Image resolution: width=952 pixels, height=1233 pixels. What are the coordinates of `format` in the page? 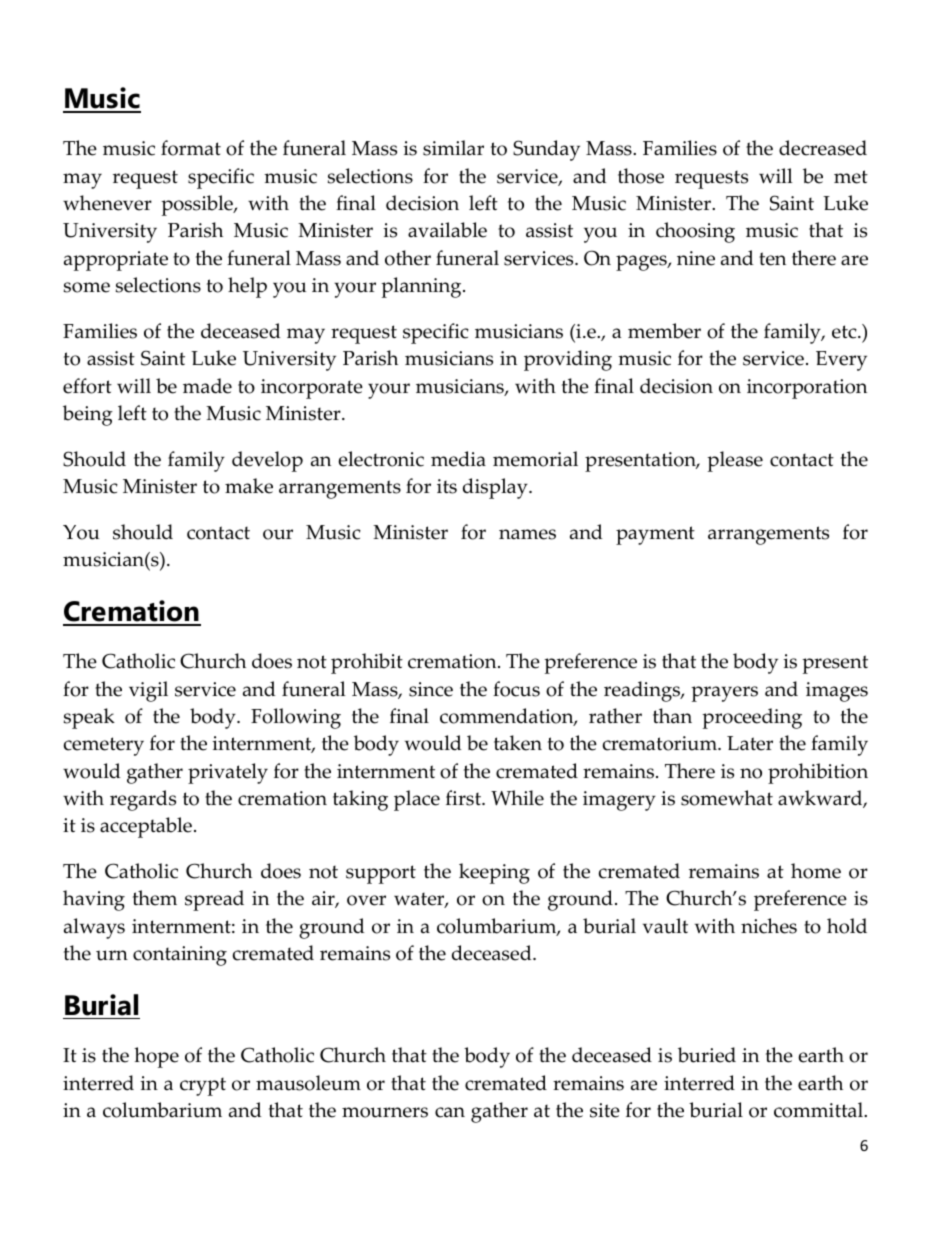 It's located at (191, 148).
